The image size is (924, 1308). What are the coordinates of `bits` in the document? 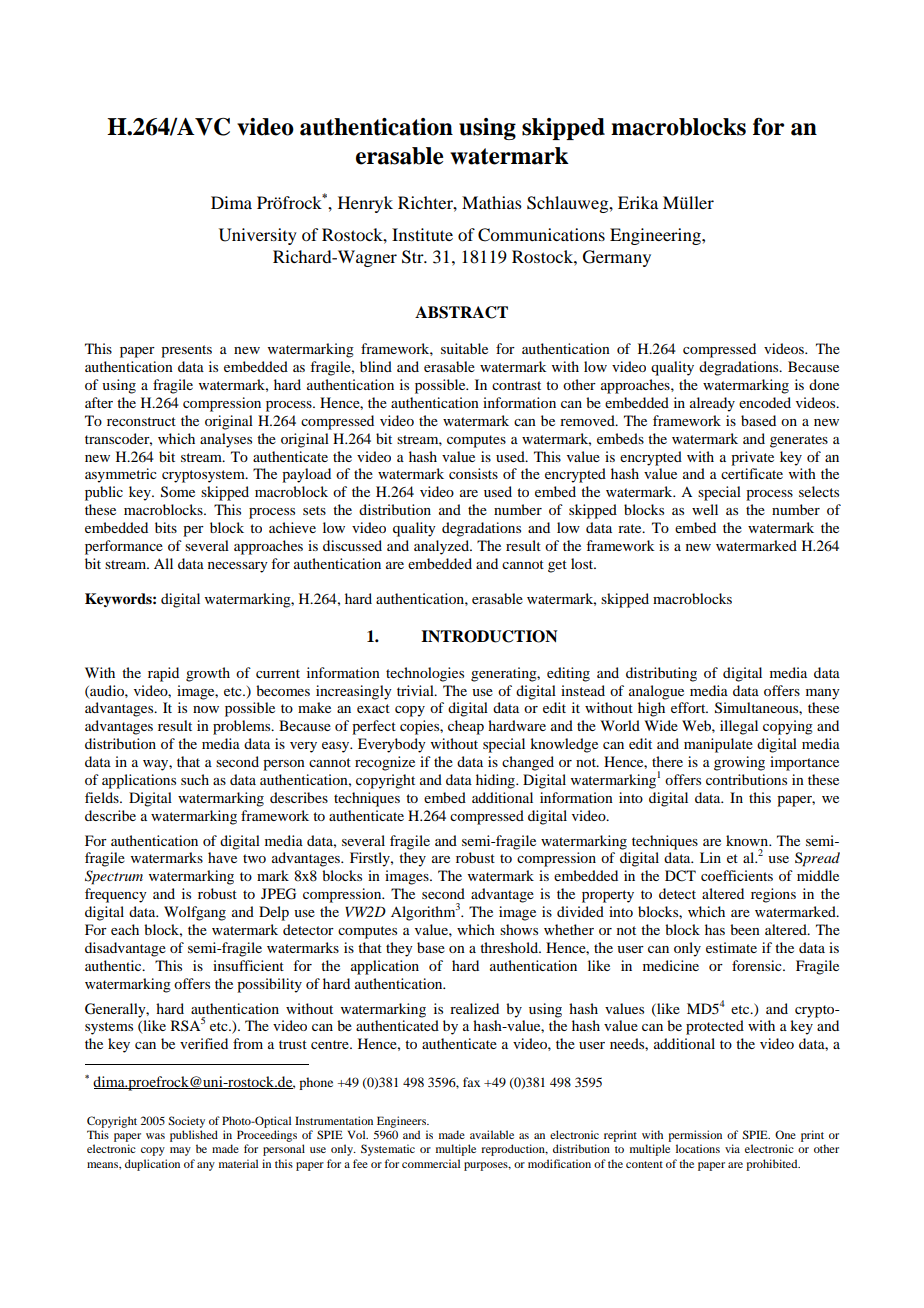 It's located at (166, 527).
